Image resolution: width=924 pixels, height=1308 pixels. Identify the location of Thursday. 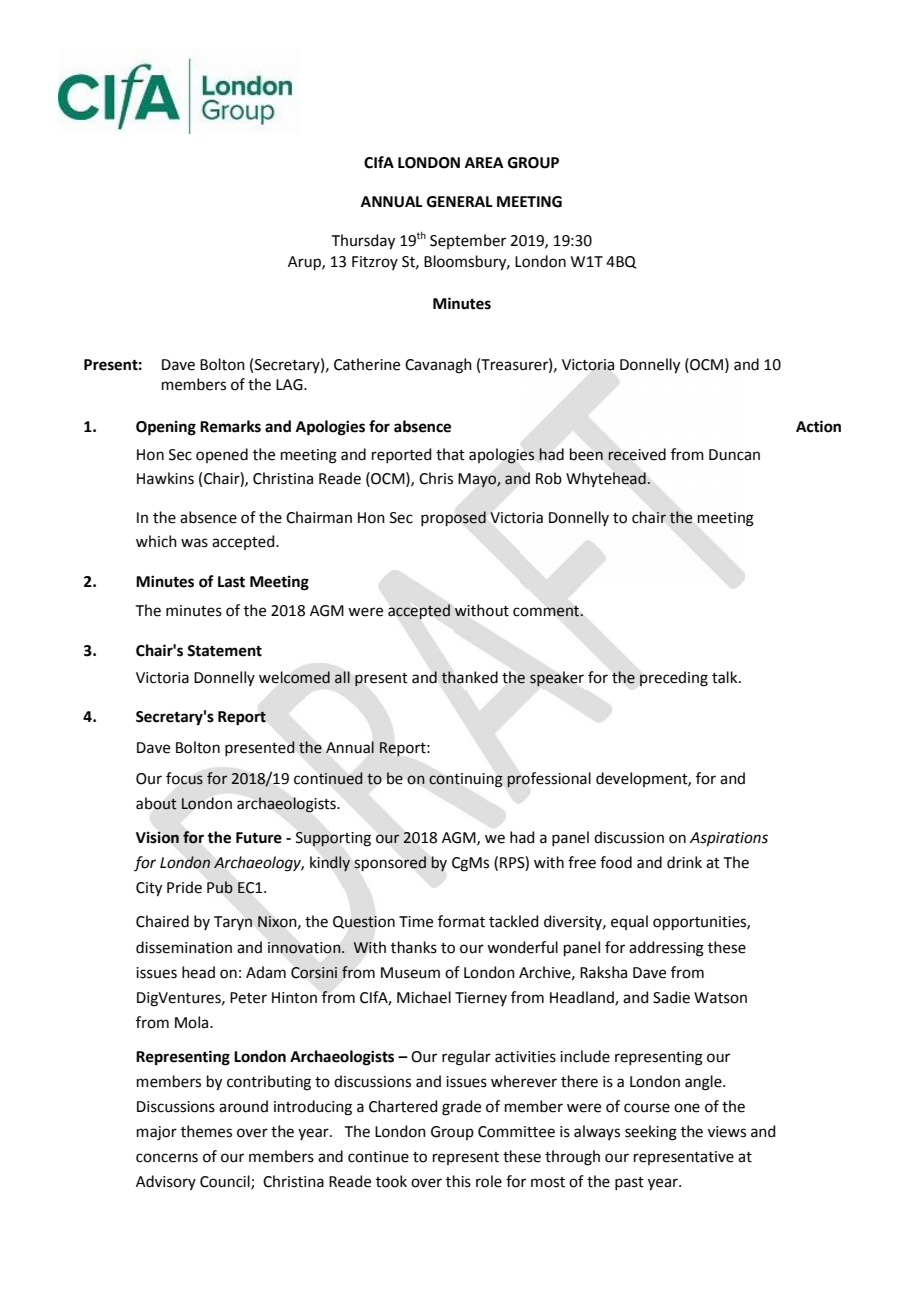
(363, 242).
